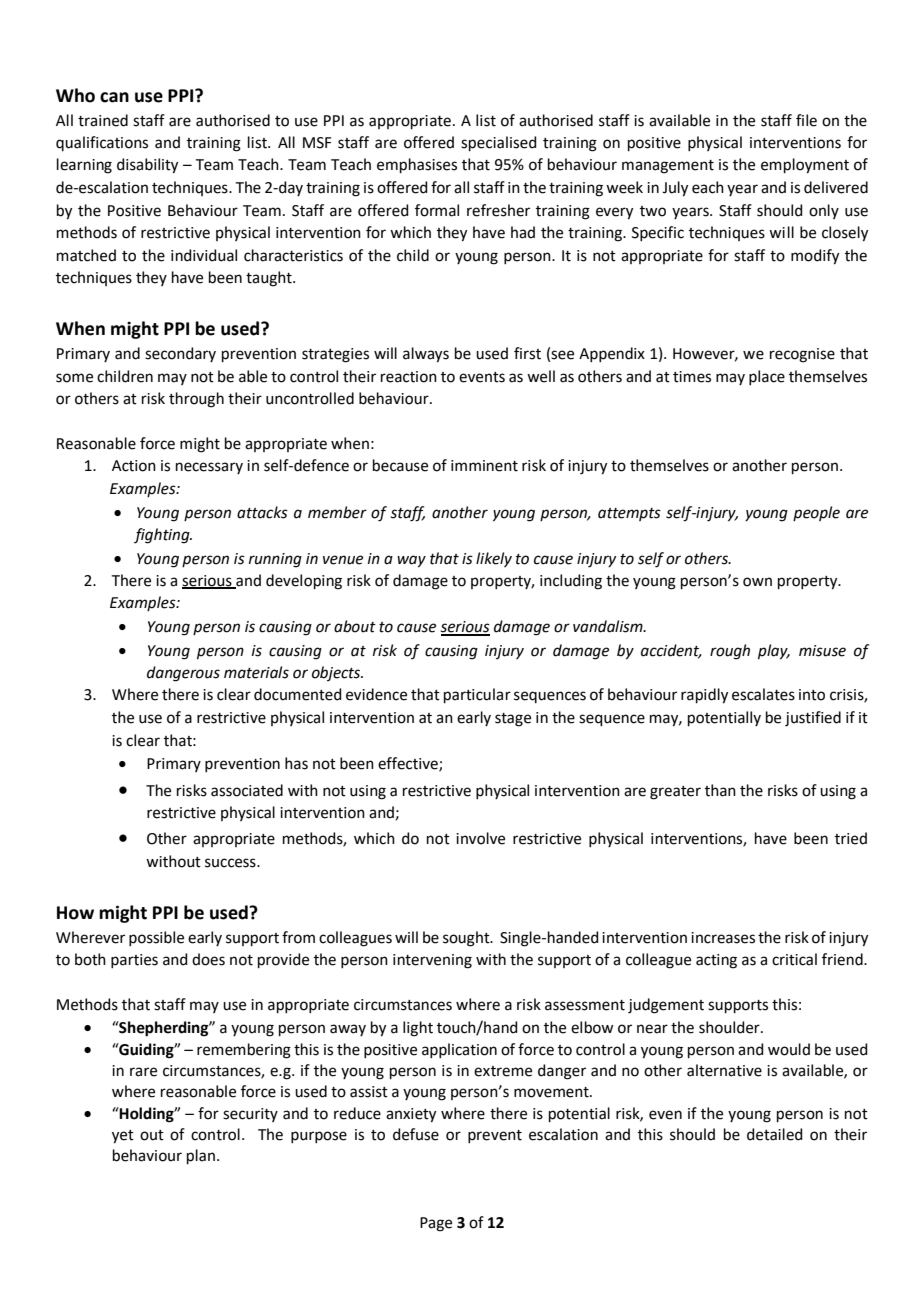  I want to click on play, so click(774, 652).
